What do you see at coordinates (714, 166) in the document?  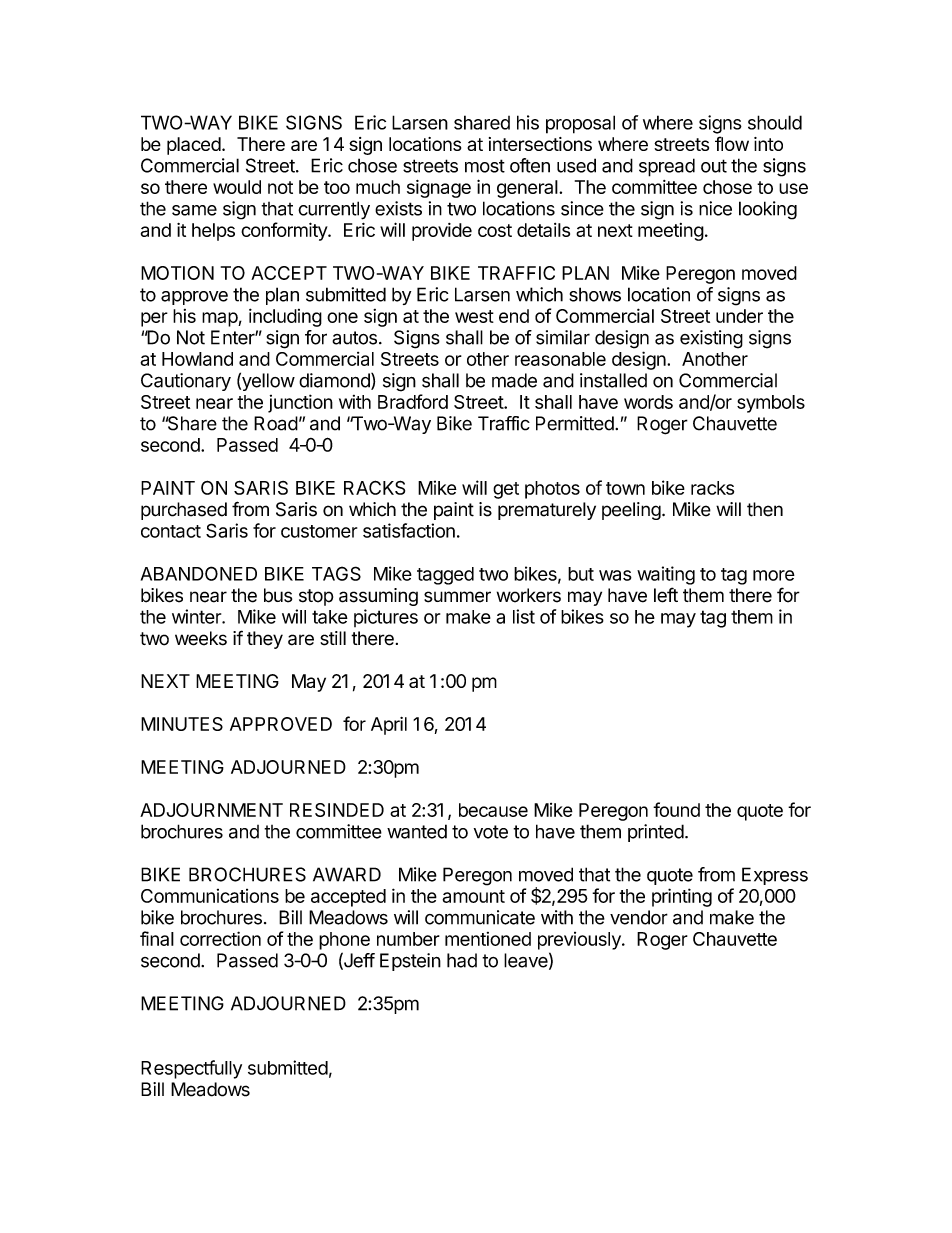 I see `out` at bounding box center [714, 166].
